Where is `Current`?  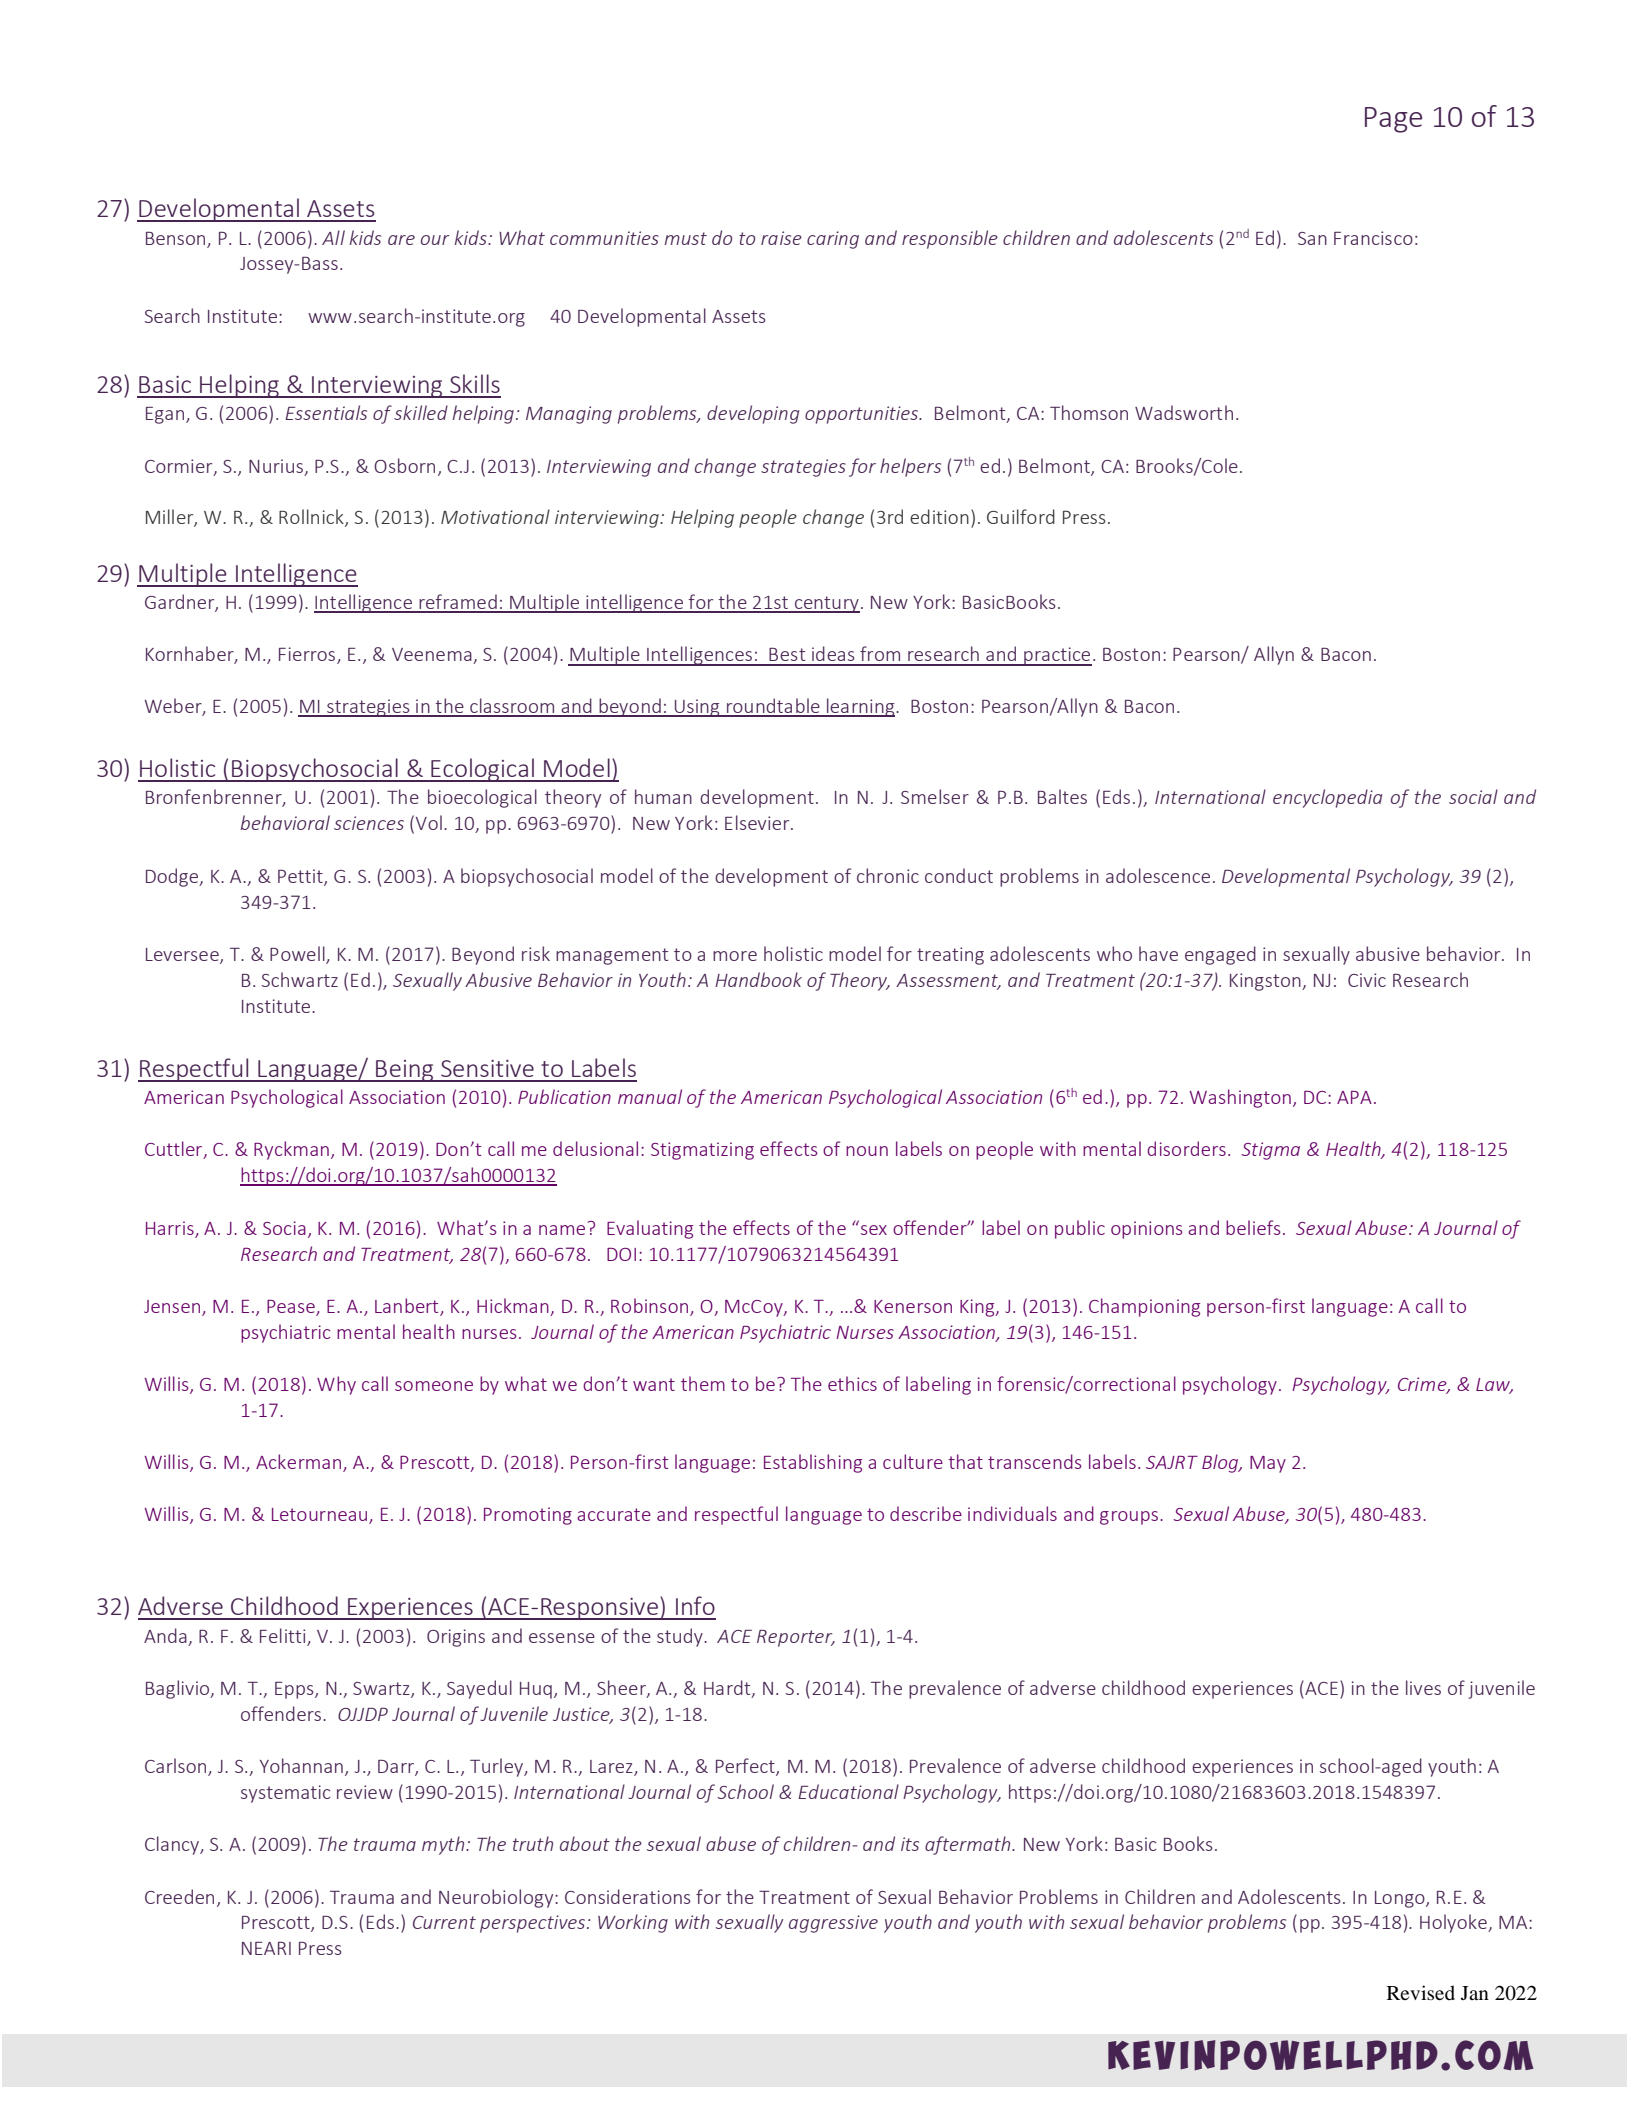 Current is located at coordinates (444, 1922).
